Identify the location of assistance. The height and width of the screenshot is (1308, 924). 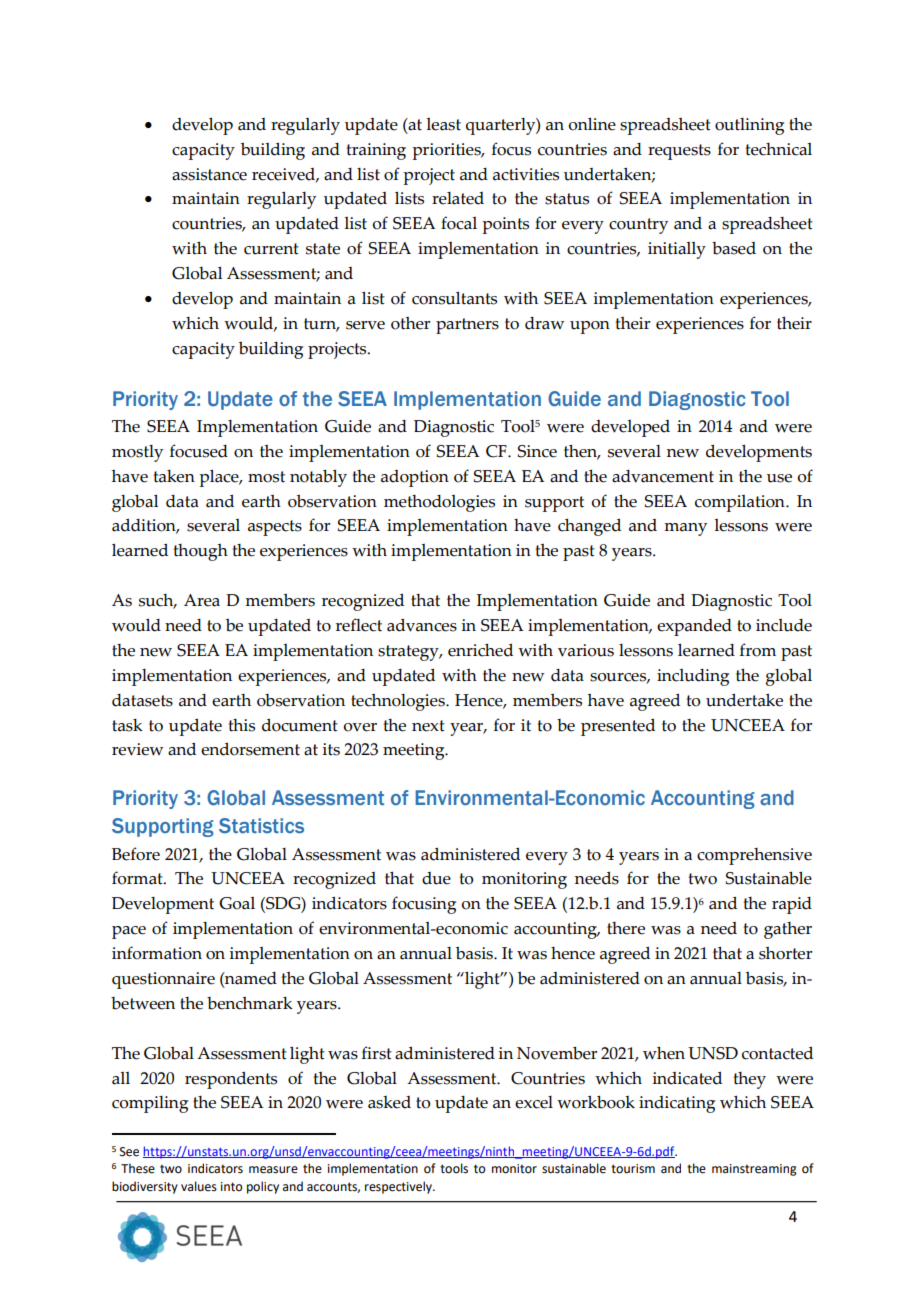
(209, 174).
